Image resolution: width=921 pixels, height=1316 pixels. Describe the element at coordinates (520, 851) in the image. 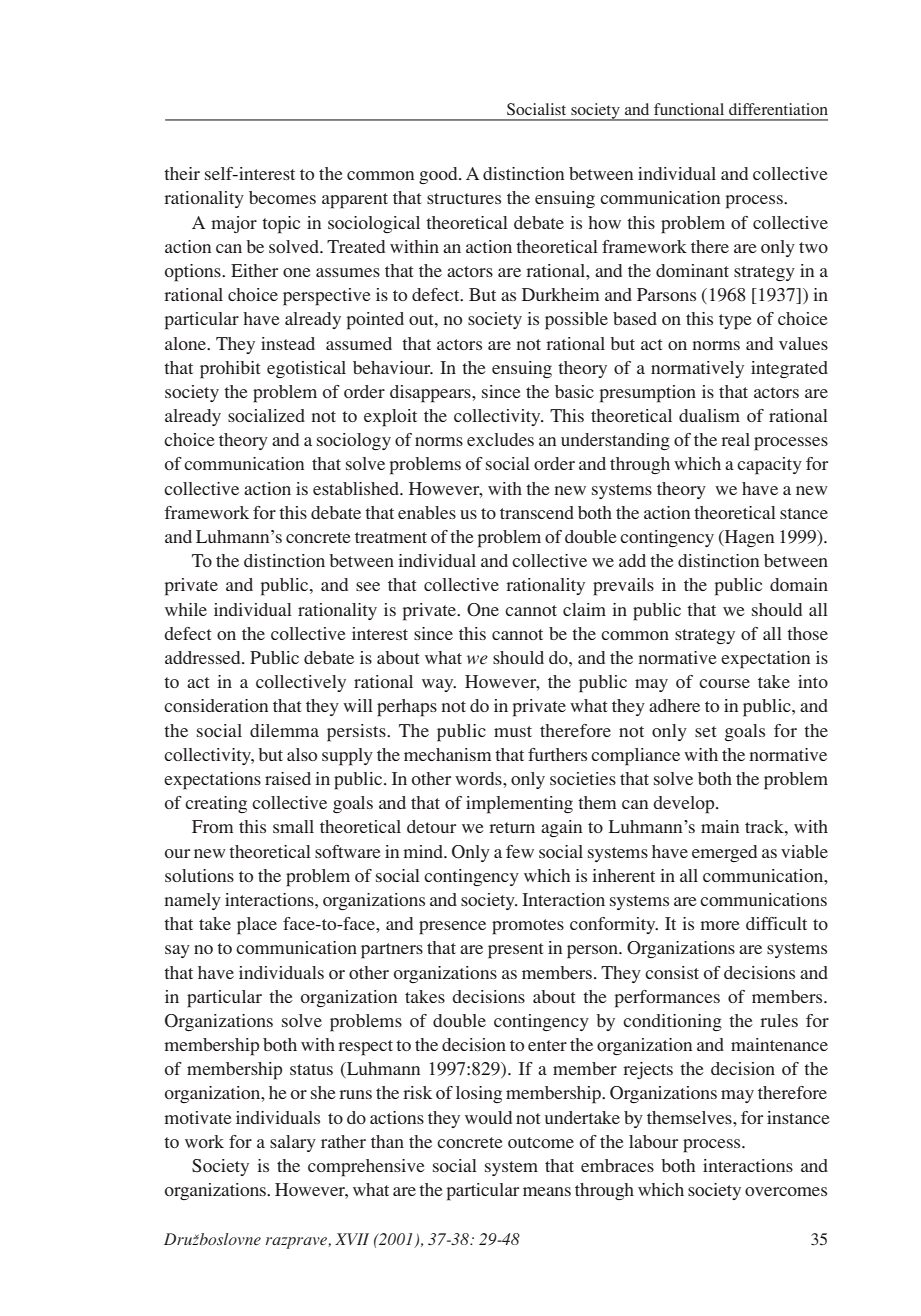

I see `few` at that location.
